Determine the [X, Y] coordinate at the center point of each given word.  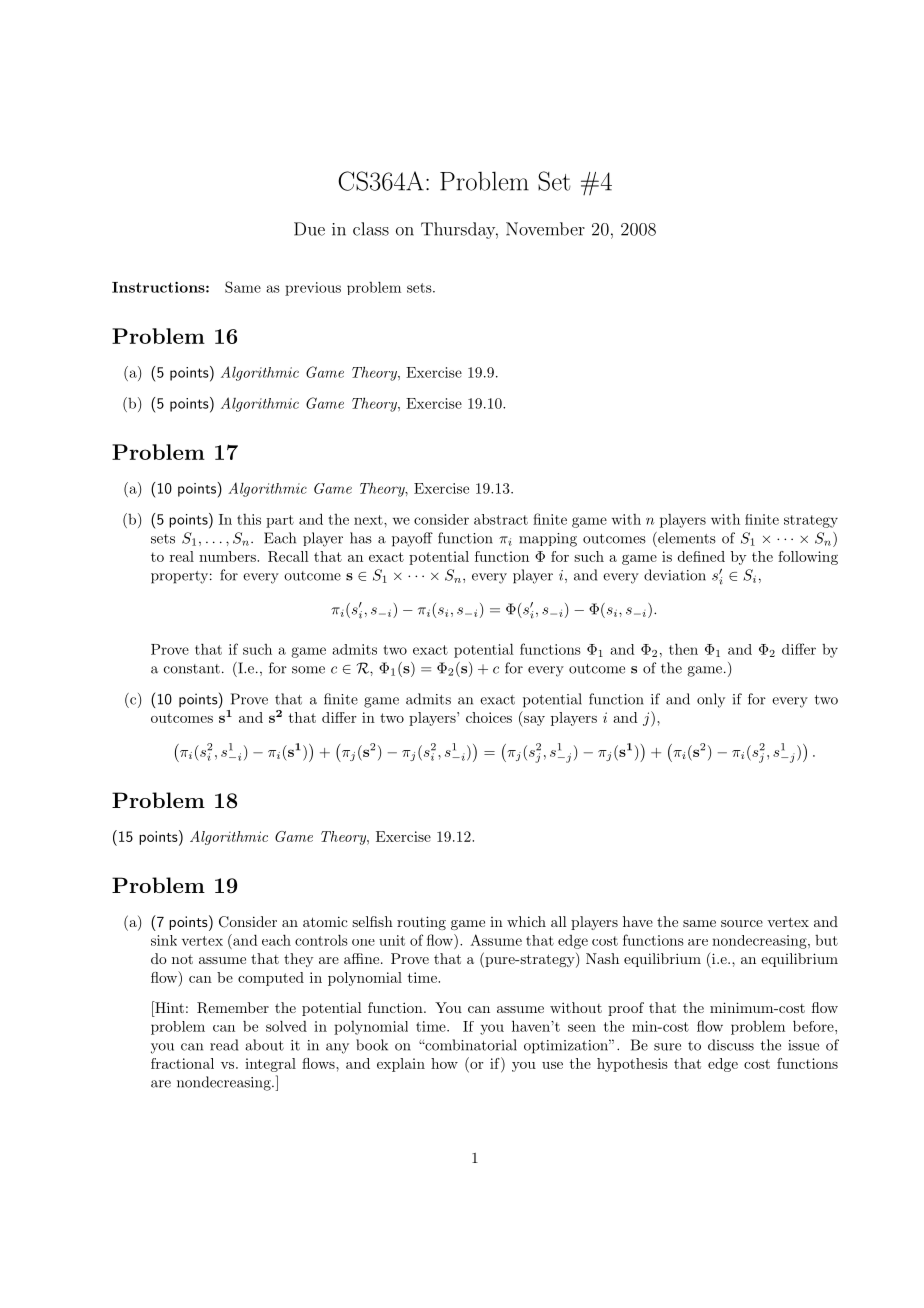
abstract [501, 519]
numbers [228, 556]
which [526, 921]
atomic [325, 921]
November [545, 229]
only [711, 700]
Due [309, 229]
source [742, 923]
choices [489, 717]
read [224, 1045]
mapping [548, 540]
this [249, 519]
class [371, 229]
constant [192, 669]
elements [686, 538]
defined [701, 556]
